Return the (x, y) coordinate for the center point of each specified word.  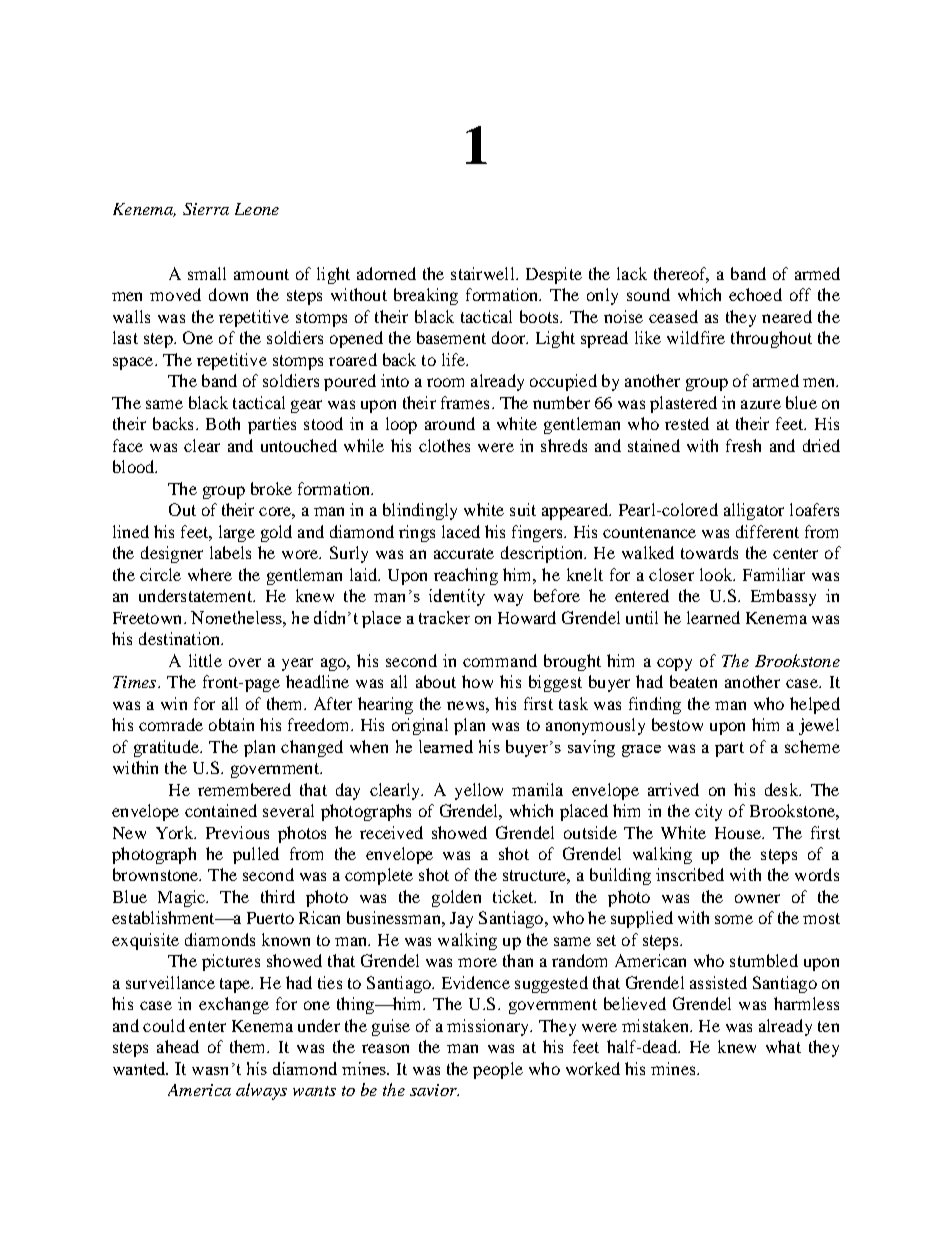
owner (757, 898)
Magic (182, 898)
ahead (178, 1046)
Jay (461, 920)
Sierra (206, 209)
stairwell (484, 273)
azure (761, 404)
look (717, 574)
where (210, 574)
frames (465, 402)
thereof (681, 275)
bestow (677, 724)
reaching (466, 576)
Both (223, 423)
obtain (231, 724)
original (420, 726)
